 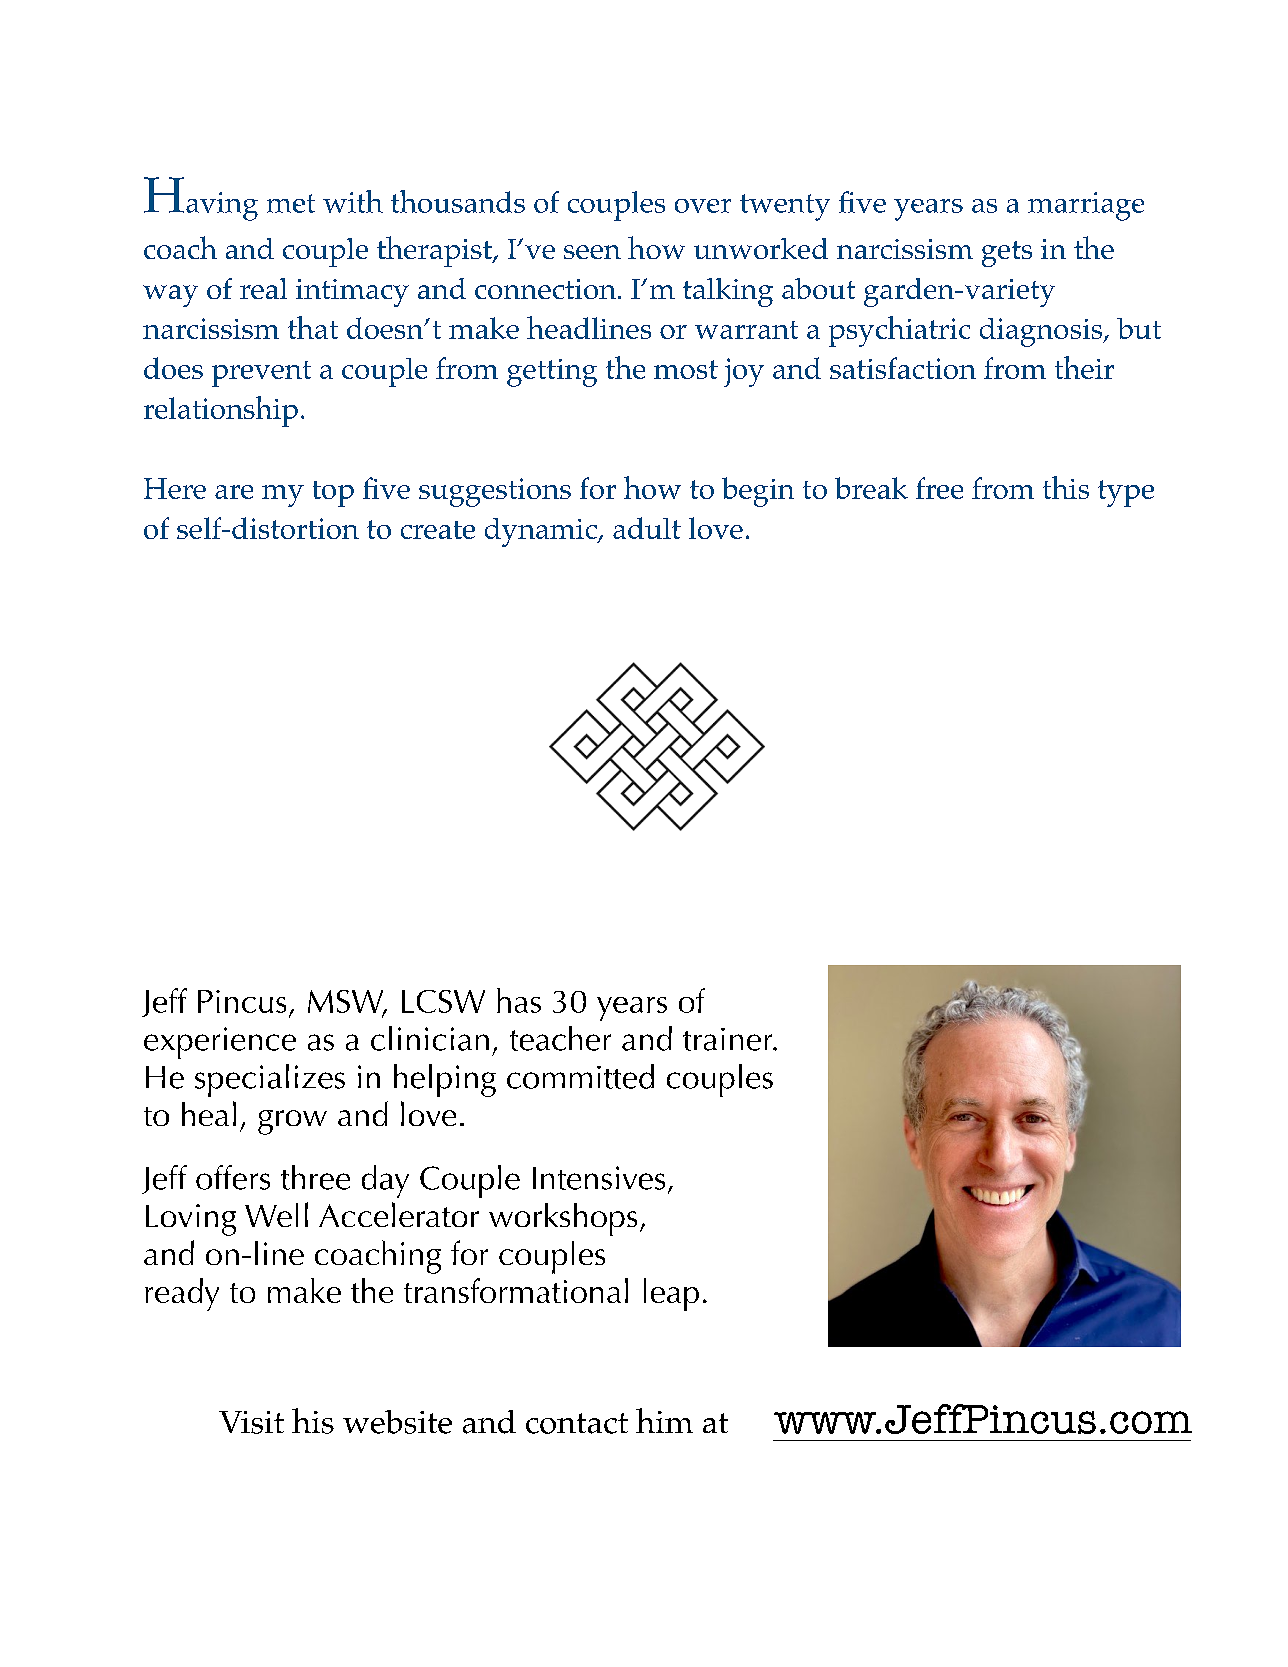 I want to click on met, so click(x=291, y=203).
